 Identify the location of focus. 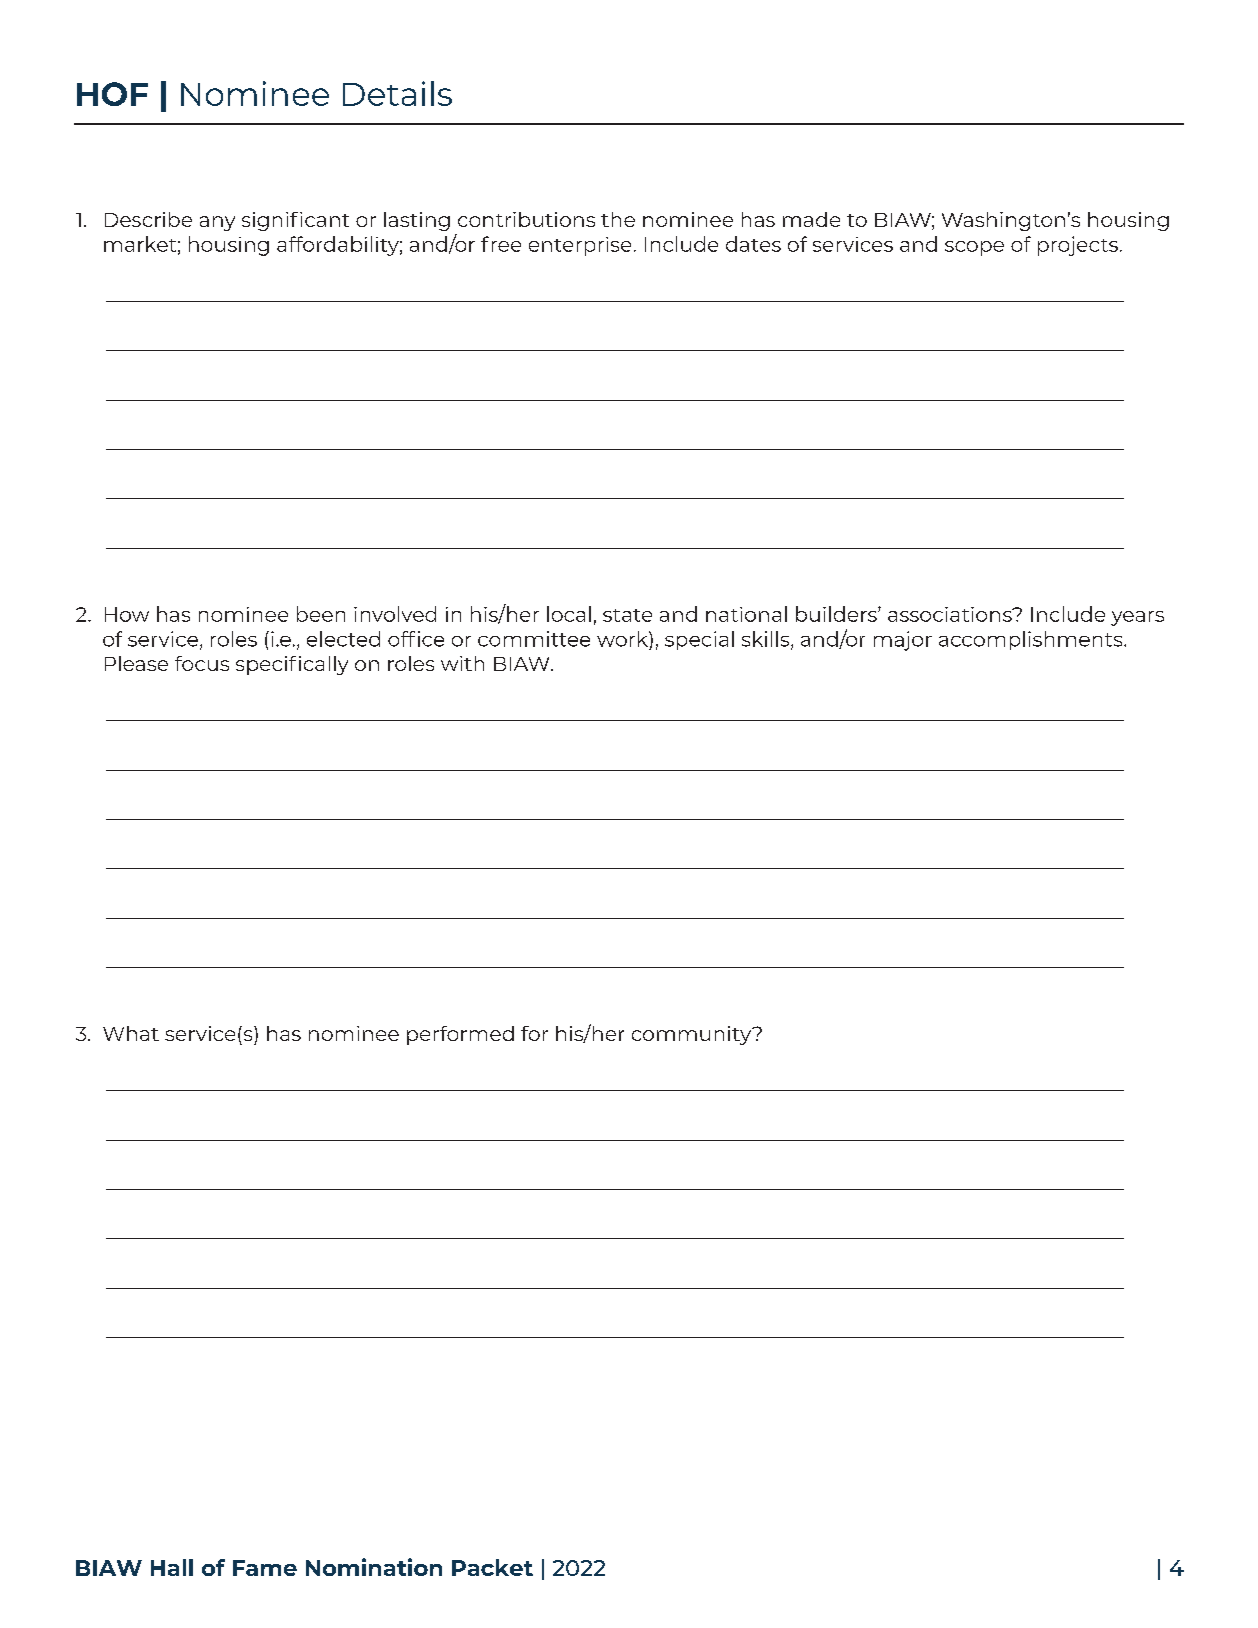
(202, 663).
